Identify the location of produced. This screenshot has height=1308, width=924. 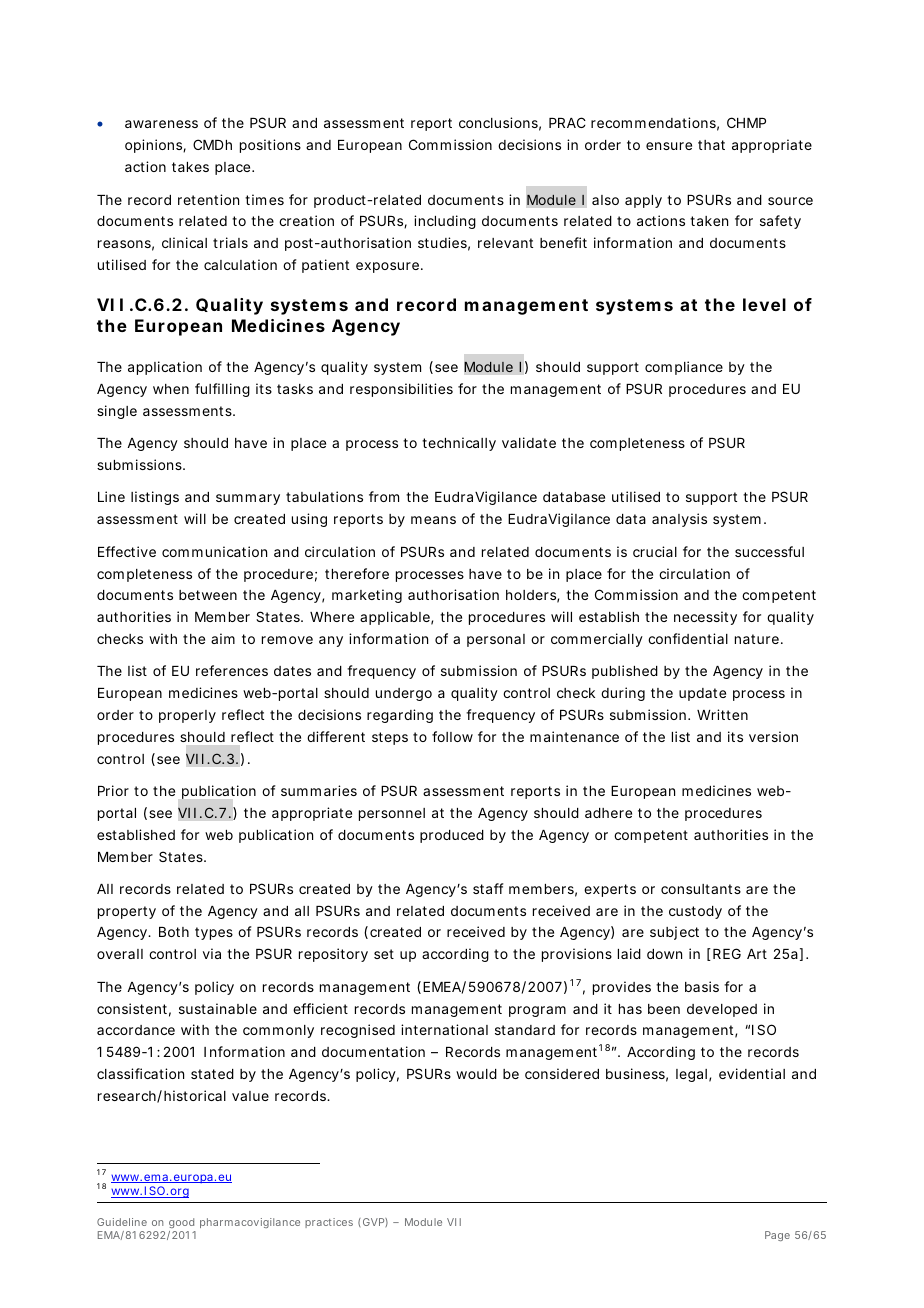
(452, 836).
